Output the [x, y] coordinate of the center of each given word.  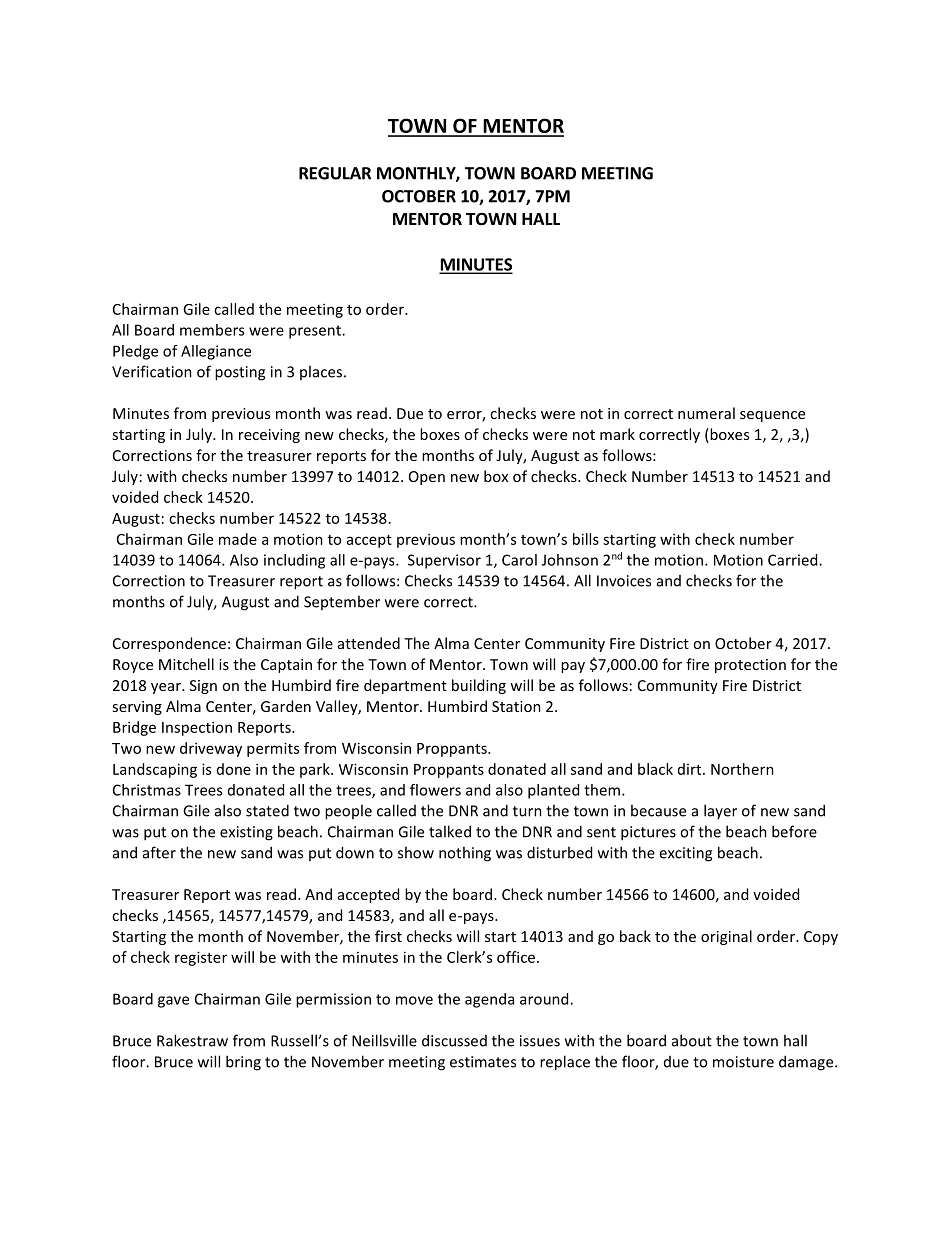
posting [240, 373]
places [321, 372]
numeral [706, 413]
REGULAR [335, 173]
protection [750, 666]
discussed [454, 1040]
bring [243, 1063]
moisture [743, 1062]
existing [246, 833]
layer [720, 811]
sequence [772, 416]
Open [427, 478]
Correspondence [169, 644]
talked [450, 831]
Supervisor [444, 561]
